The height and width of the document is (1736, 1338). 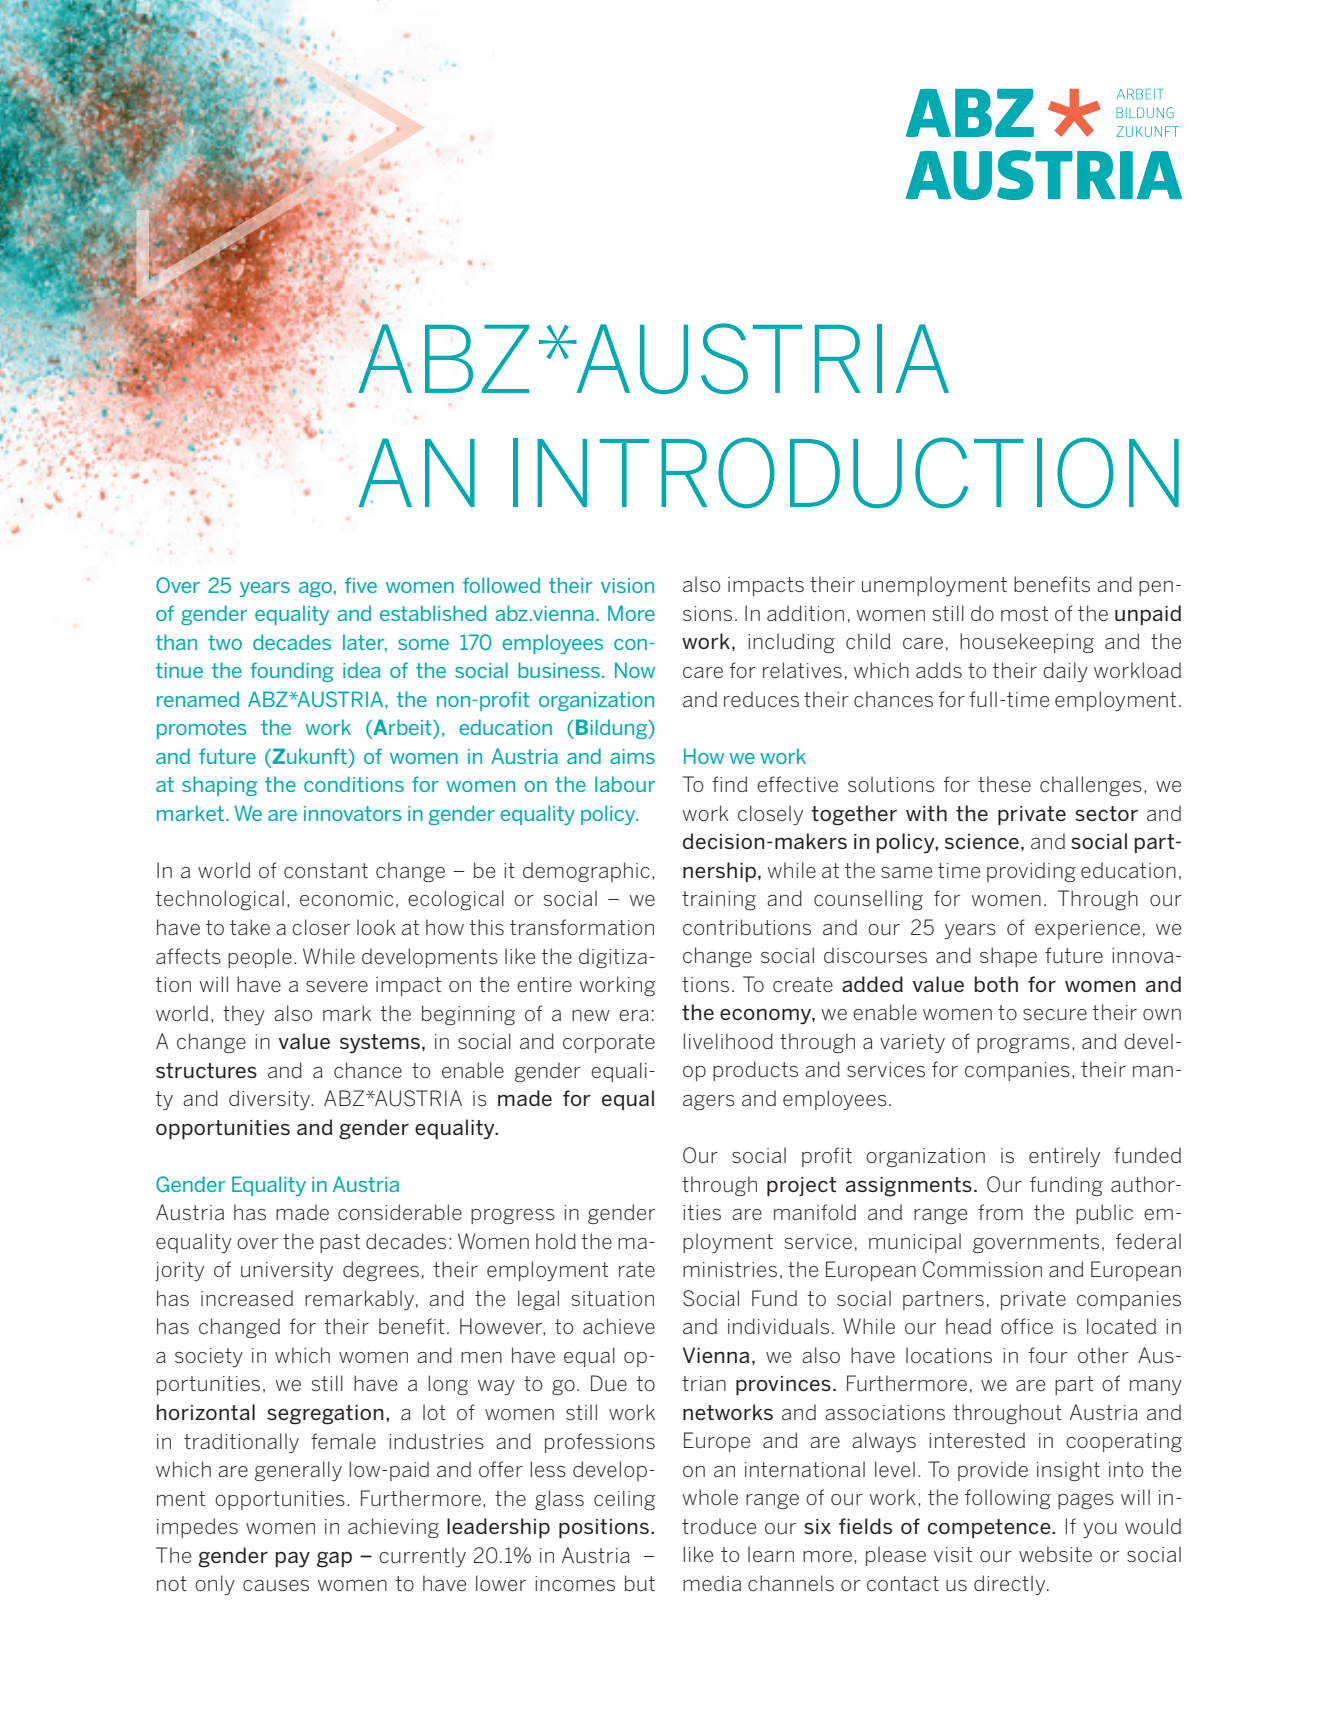 What do you see at coordinates (728, 1041) in the document?
I see `livelihood` at bounding box center [728, 1041].
